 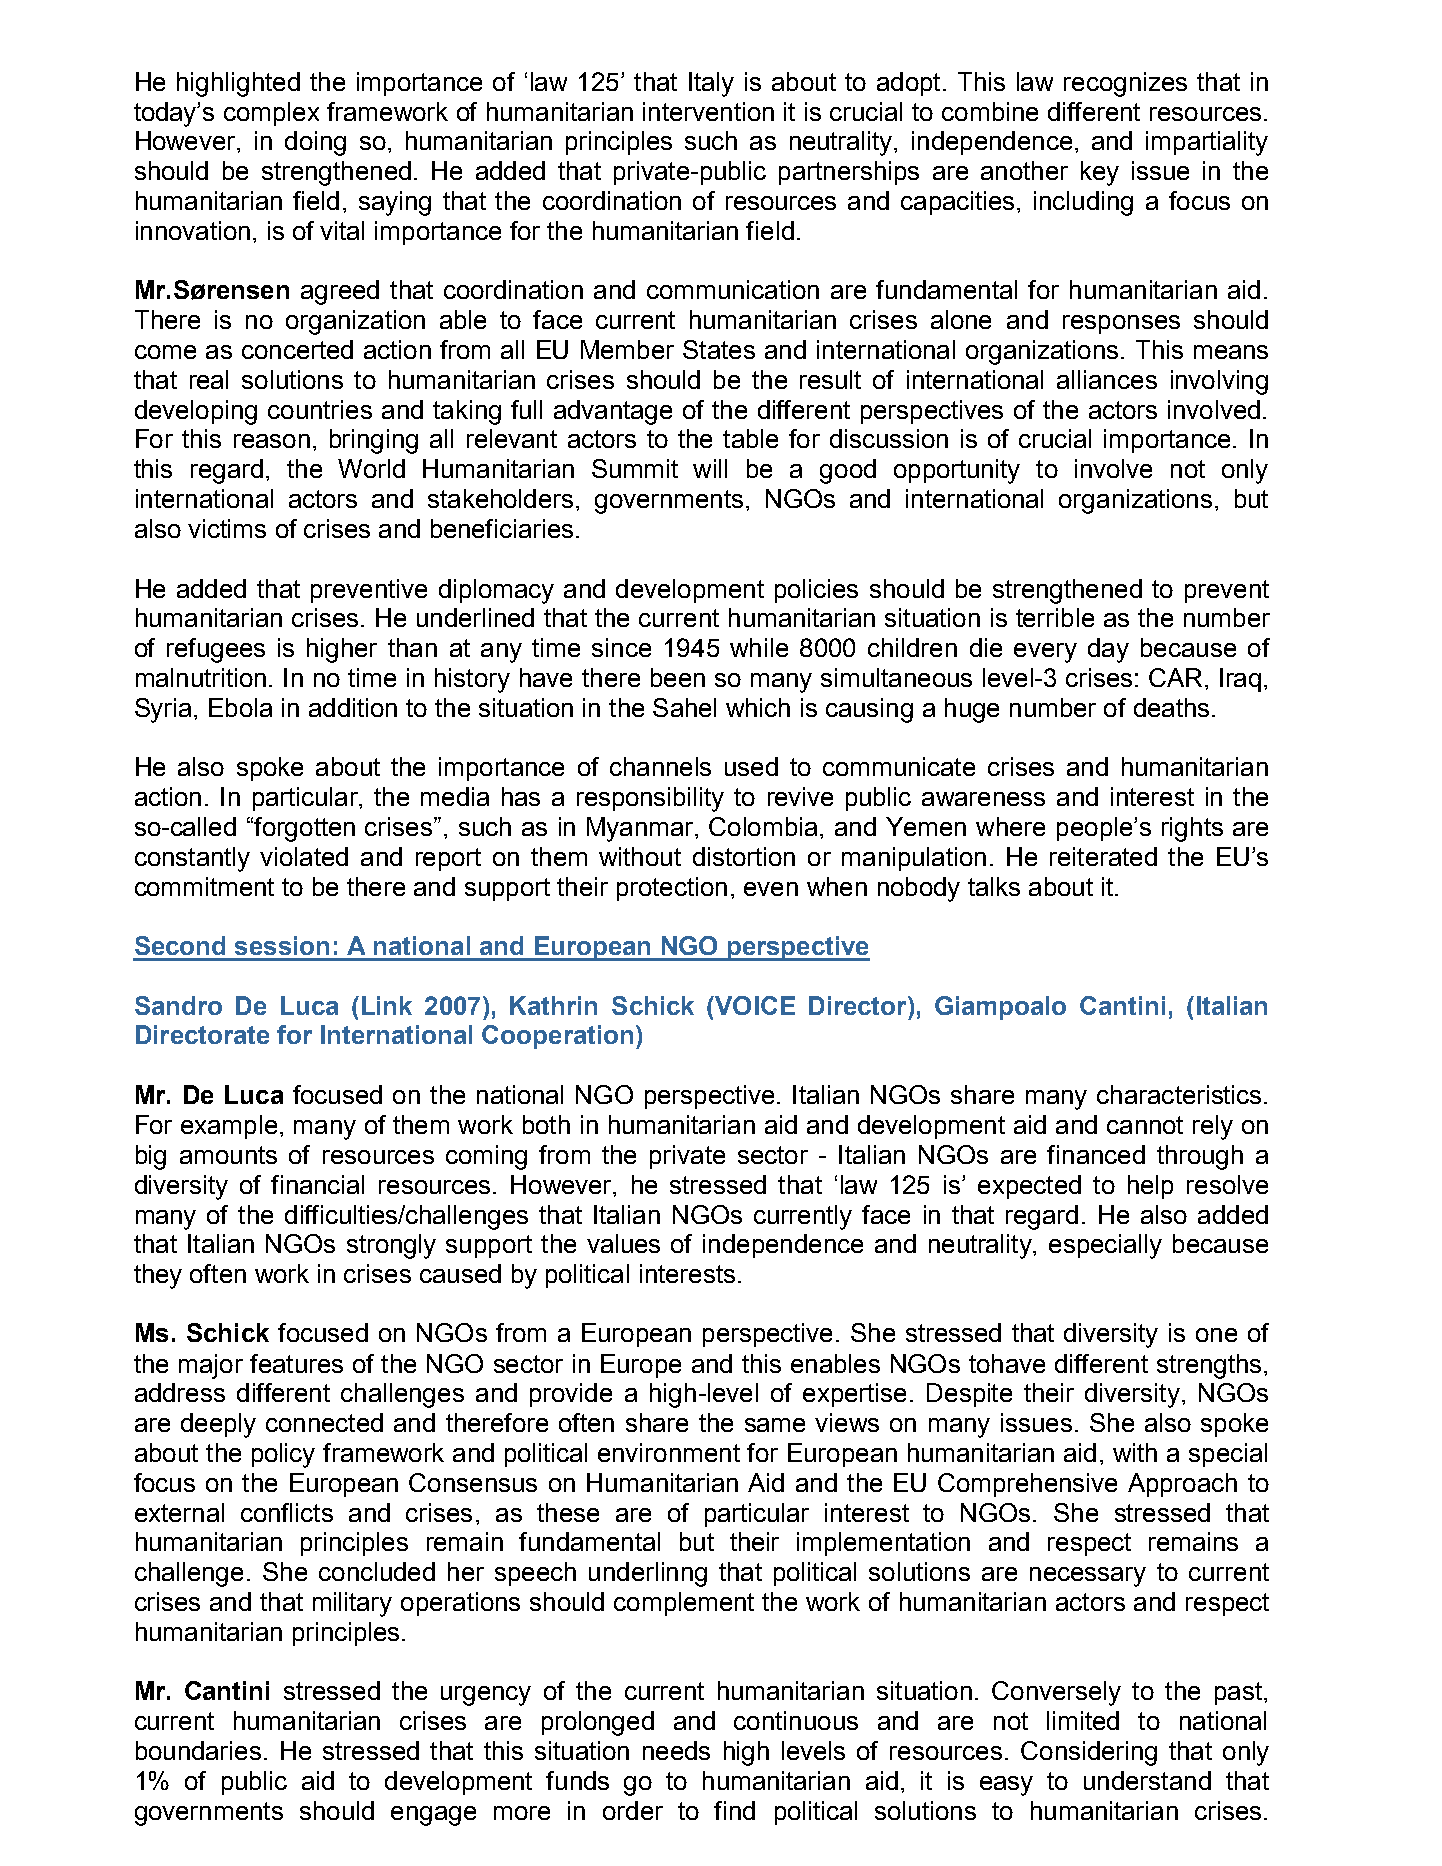 What do you see at coordinates (1209, 1366) in the screenshot?
I see `strengths` at bounding box center [1209, 1366].
